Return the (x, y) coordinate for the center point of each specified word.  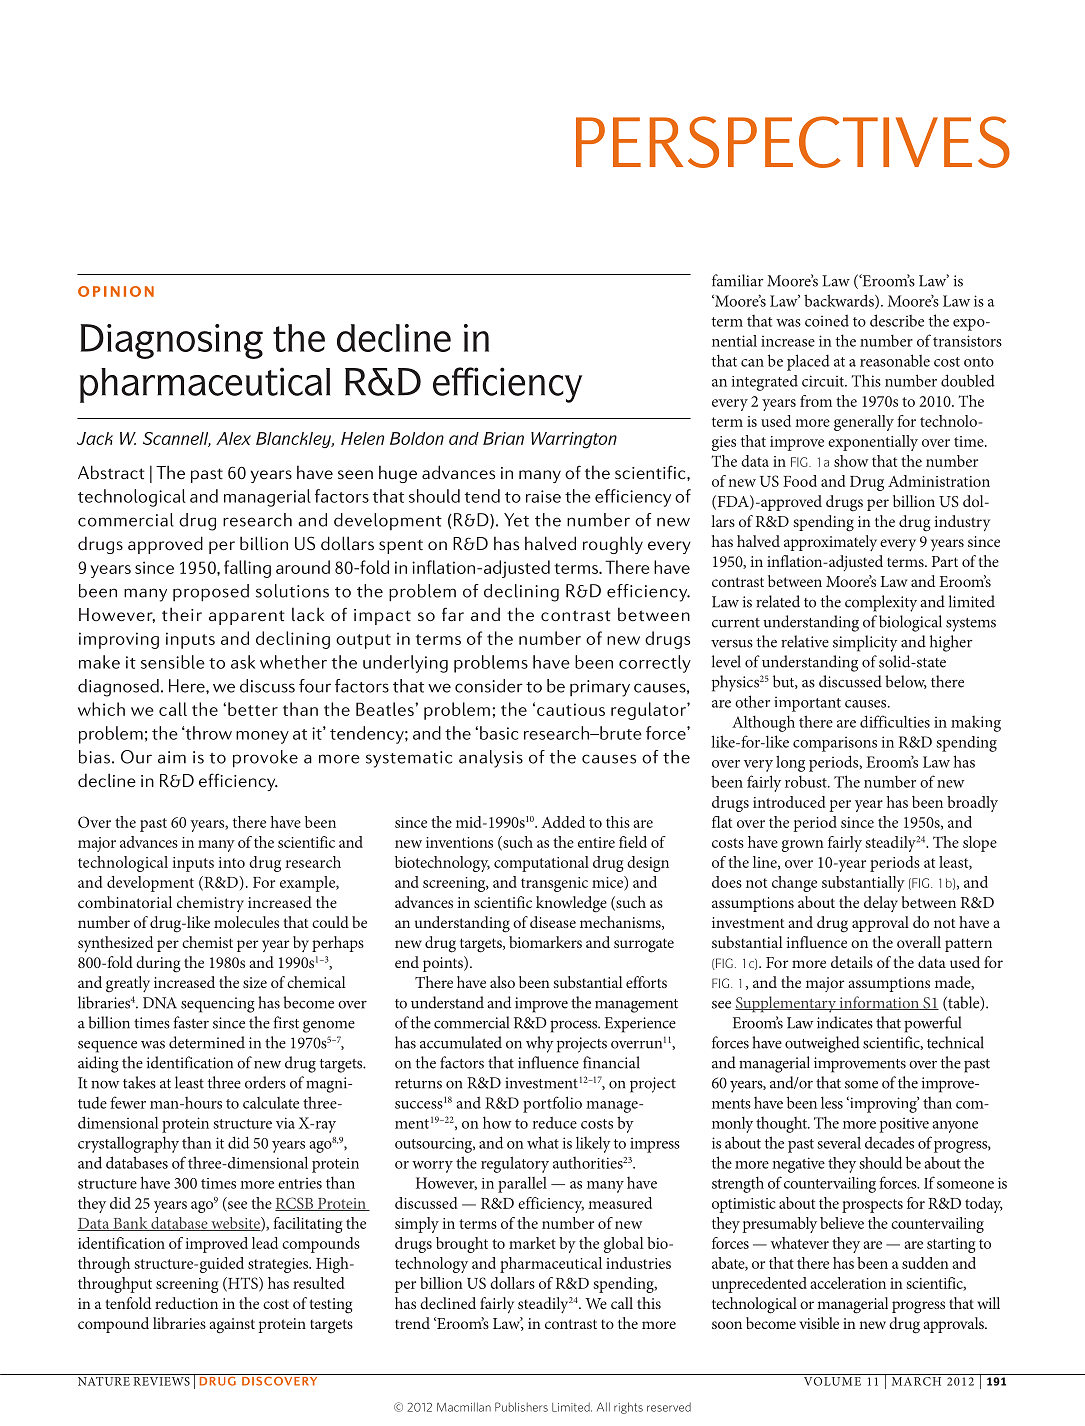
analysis (491, 759)
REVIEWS (161, 1380)
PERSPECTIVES (793, 142)
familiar (737, 280)
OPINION (116, 291)
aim (172, 757)
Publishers (521, 1407)
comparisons (835, 744)
